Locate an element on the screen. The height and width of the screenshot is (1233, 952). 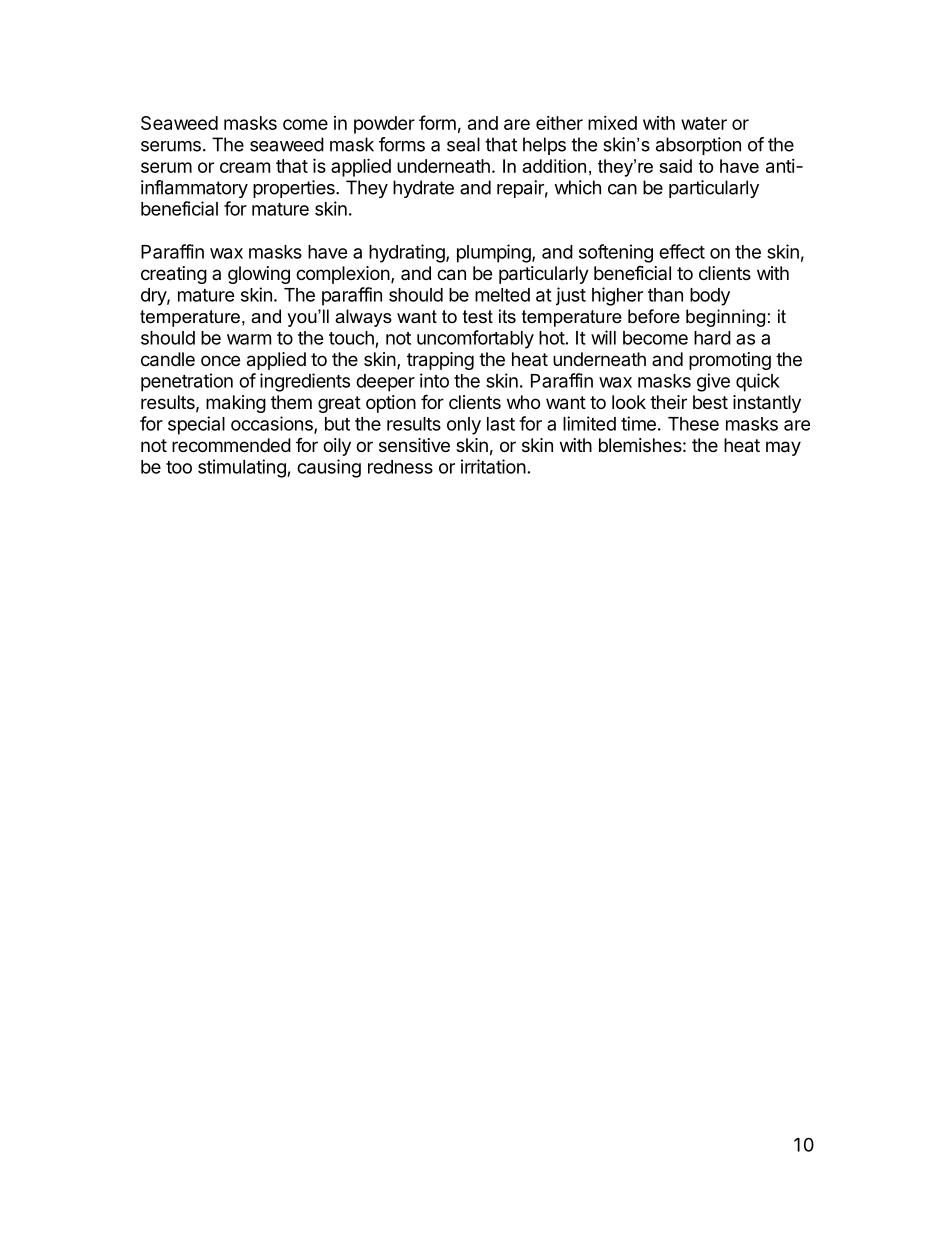
water is located at coordinates (704, 123).
